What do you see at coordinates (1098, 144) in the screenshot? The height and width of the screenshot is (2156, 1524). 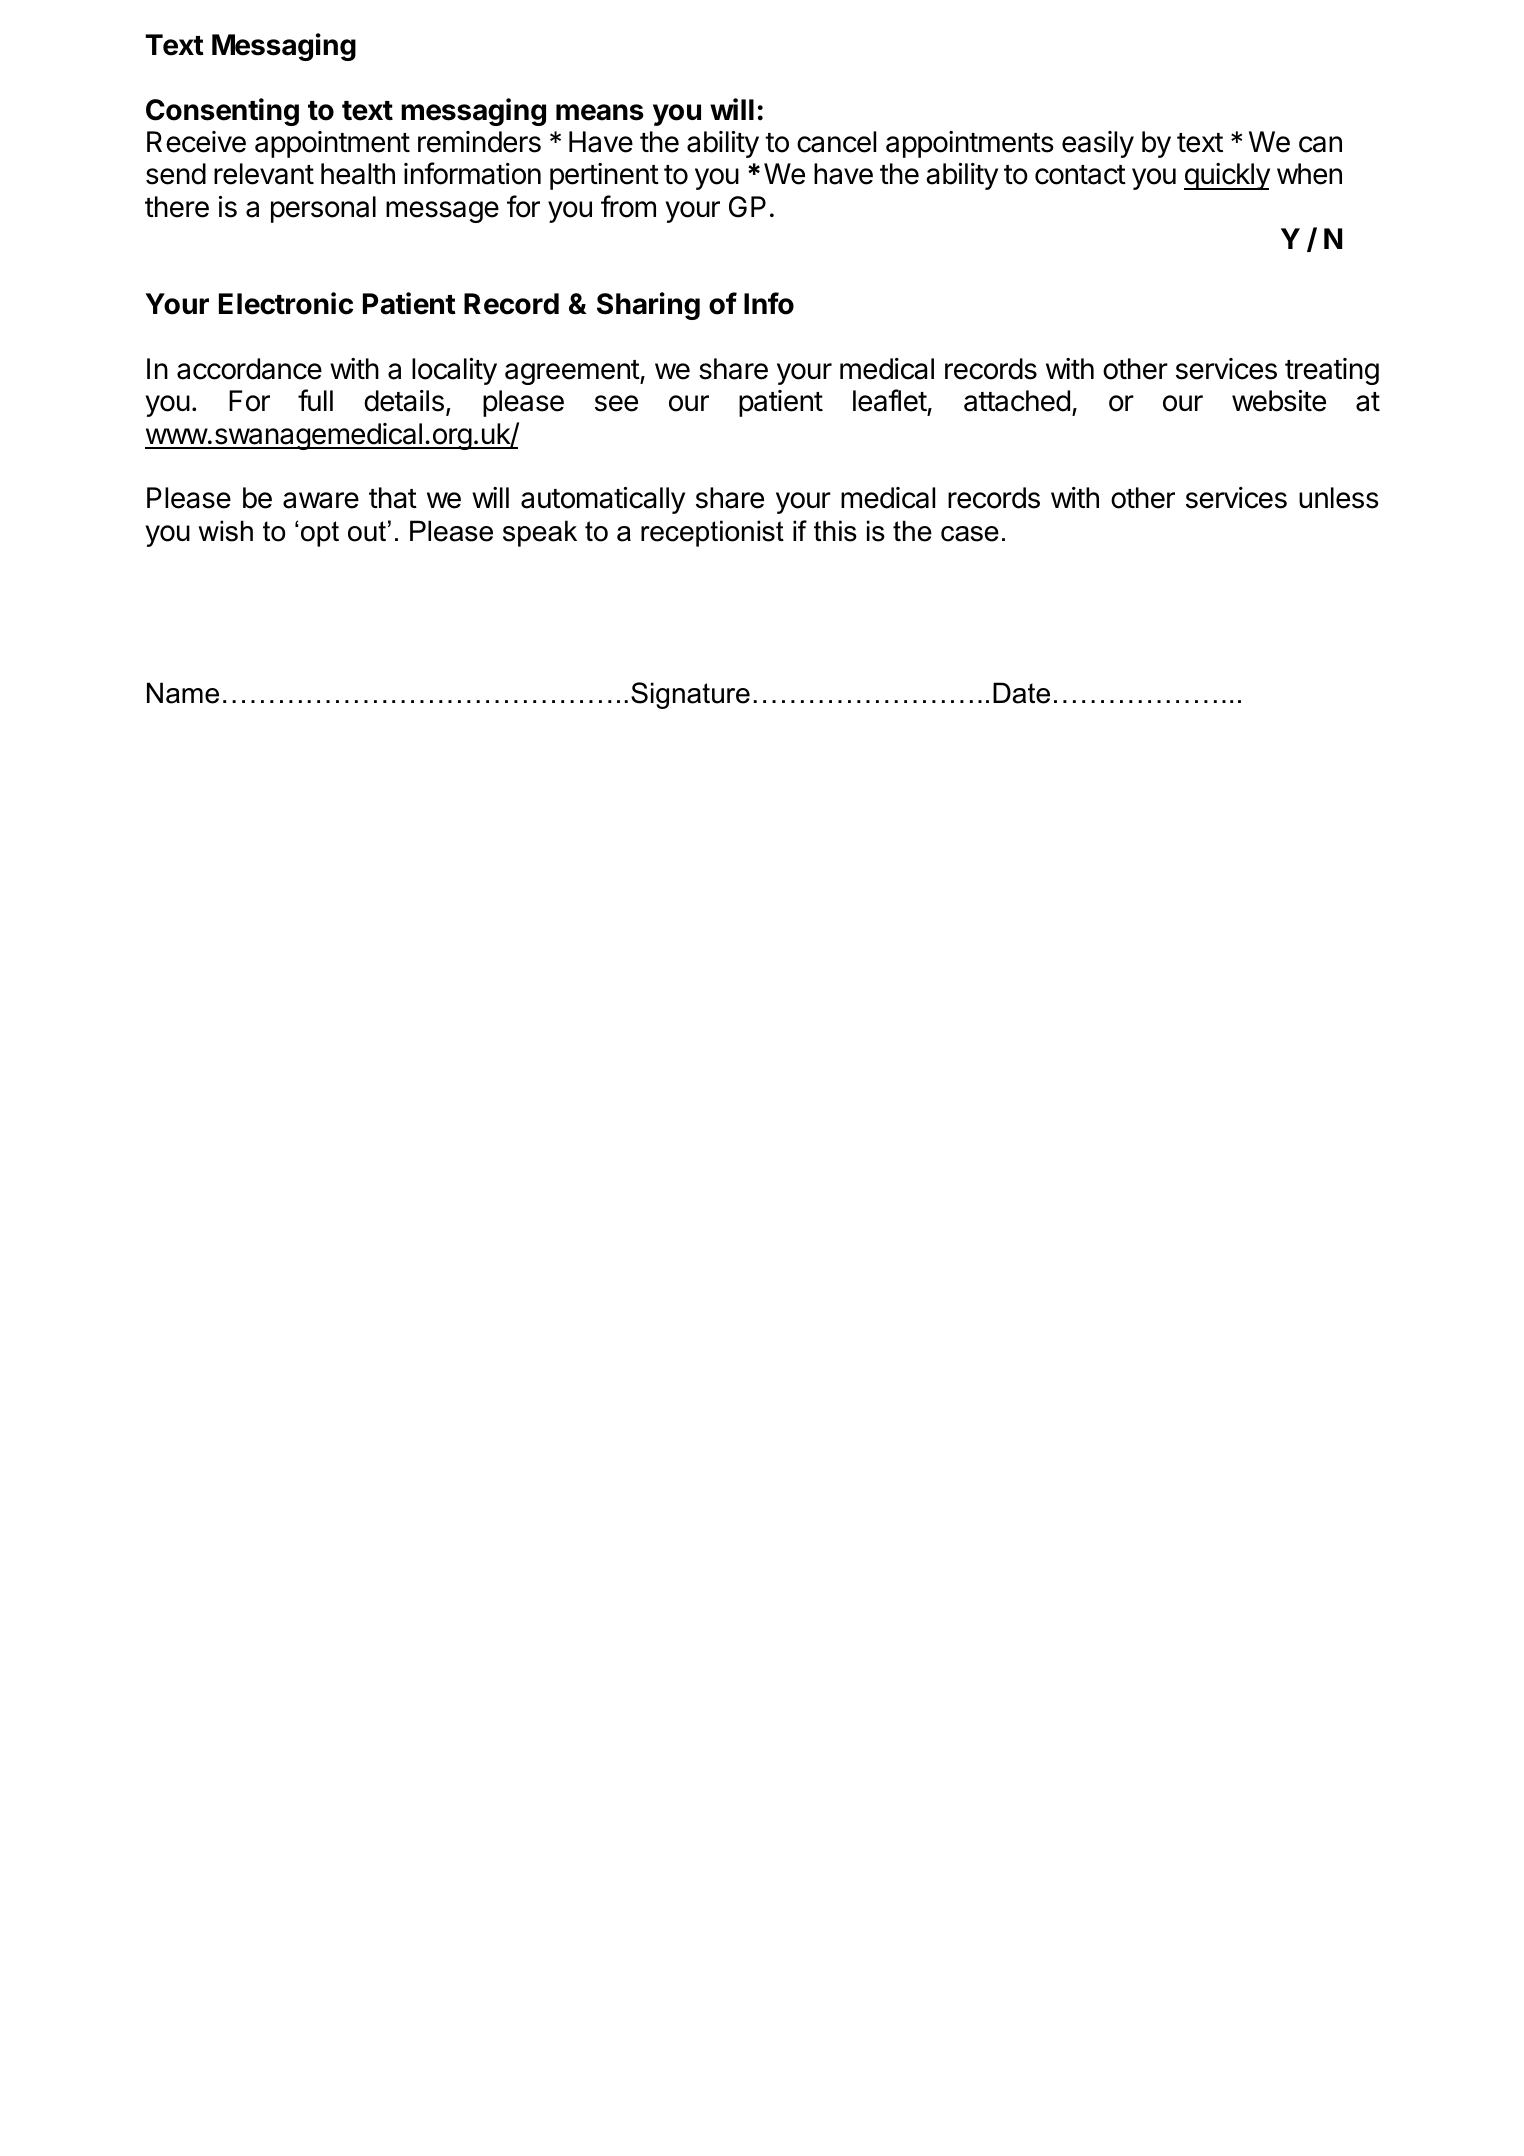 I see `easily` at bounding box center [1098, 144].
